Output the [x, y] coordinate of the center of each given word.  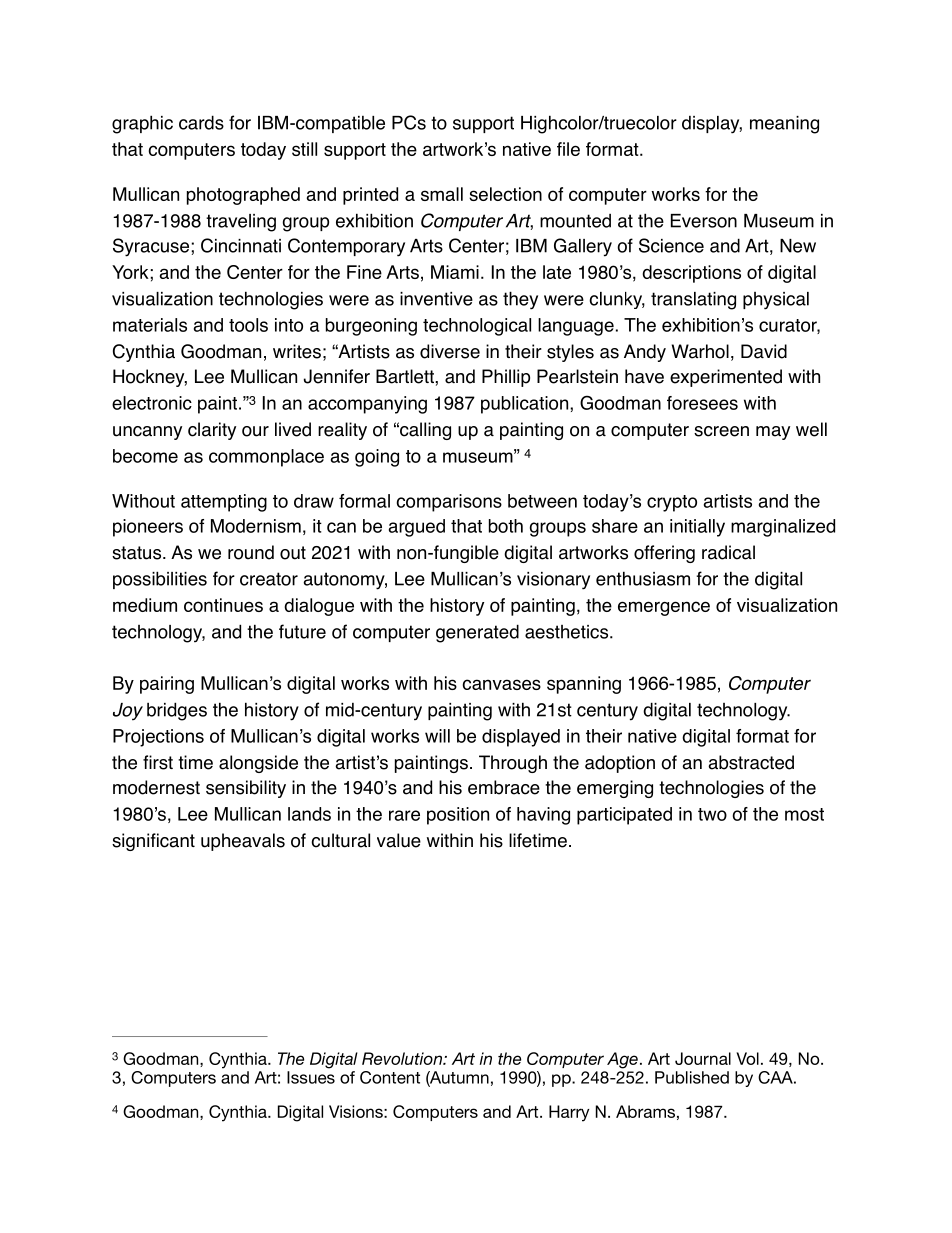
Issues [311, 1077]
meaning [784, 125]
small [442, 194]
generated [477, 633]
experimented [726, 378]
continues [223, 605]
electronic [152, 403]
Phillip [506, 378]
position [458, 816]
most [804, 814]
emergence [664, 608]
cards [201, 122]
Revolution [403, 1058]
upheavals [243, 842]
